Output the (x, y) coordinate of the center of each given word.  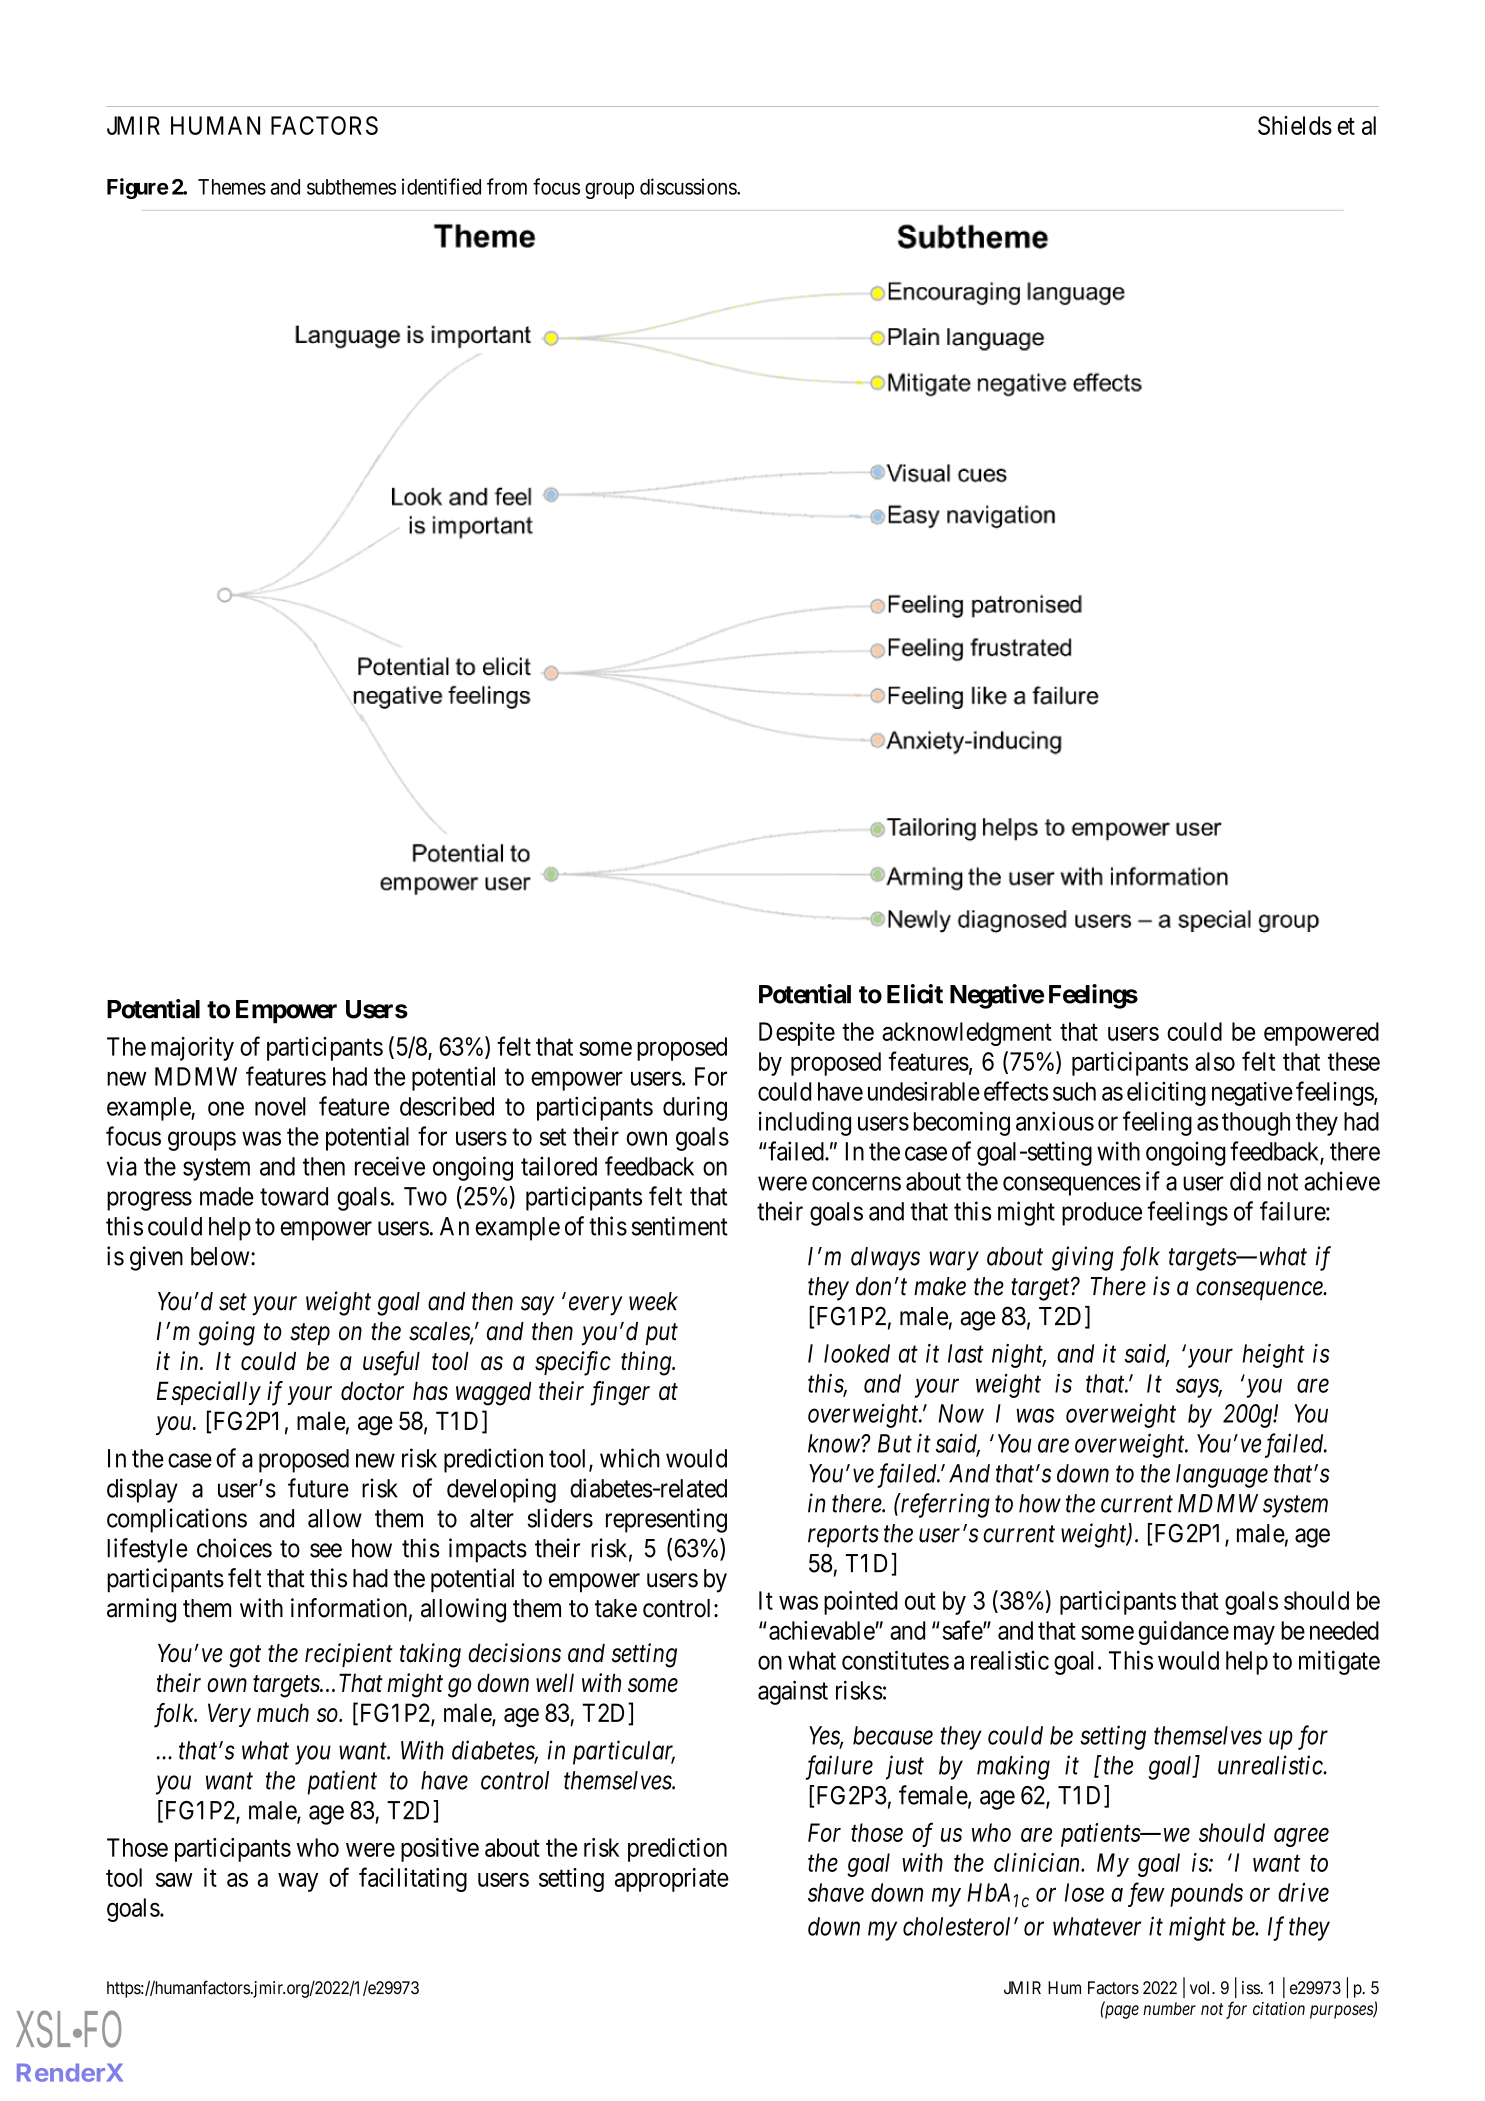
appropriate (672, 1880)
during (695, 1108)
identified (441, 186)
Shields (1295, 125)
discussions (689, 186)
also (1215, 1061)
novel (280, 1106)
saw (174, 1880)
